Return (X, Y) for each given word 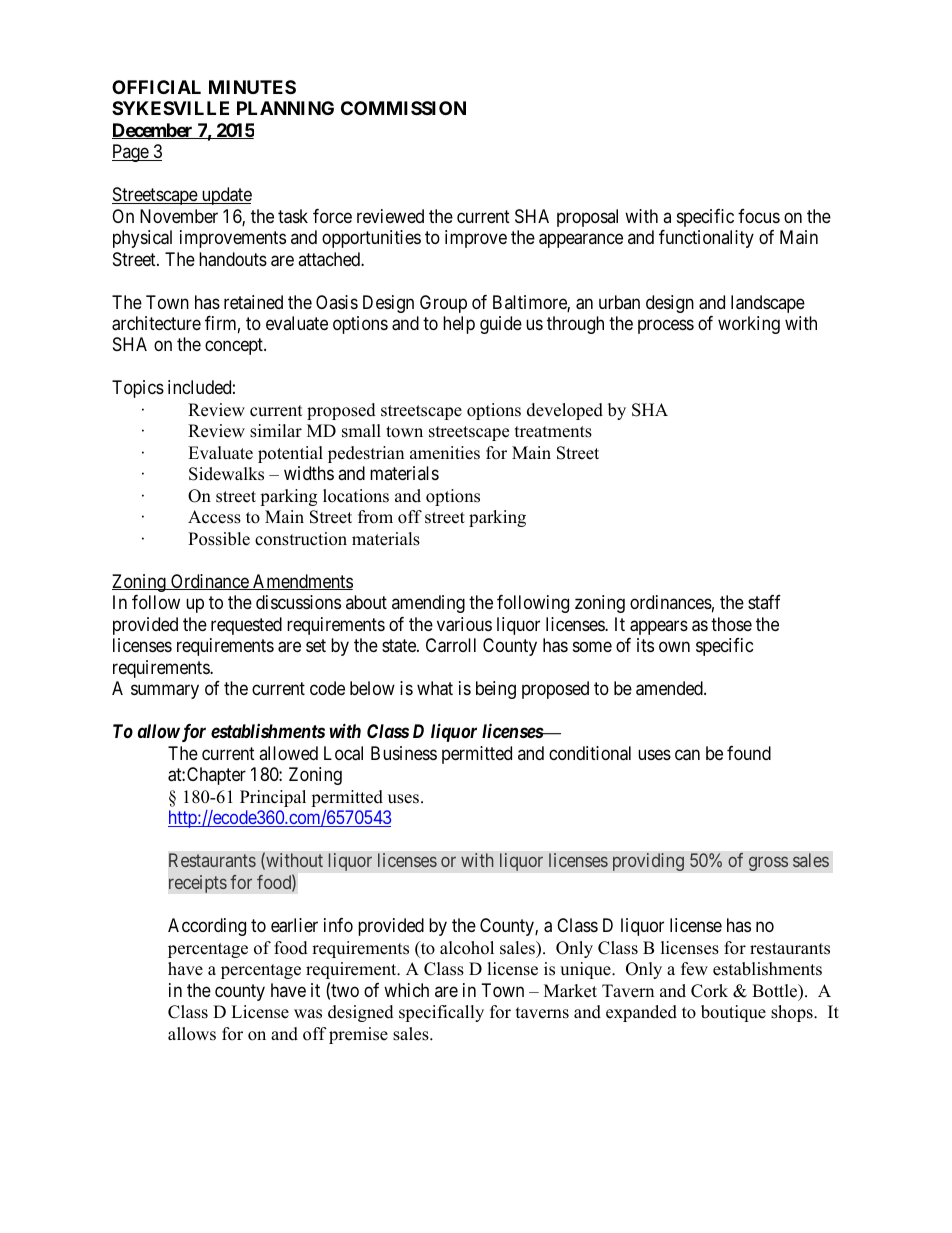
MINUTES (252, 87)
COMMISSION (403, 108)
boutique (733, 1013)
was (308, 1014)
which (406, 990)
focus (759, 216)
